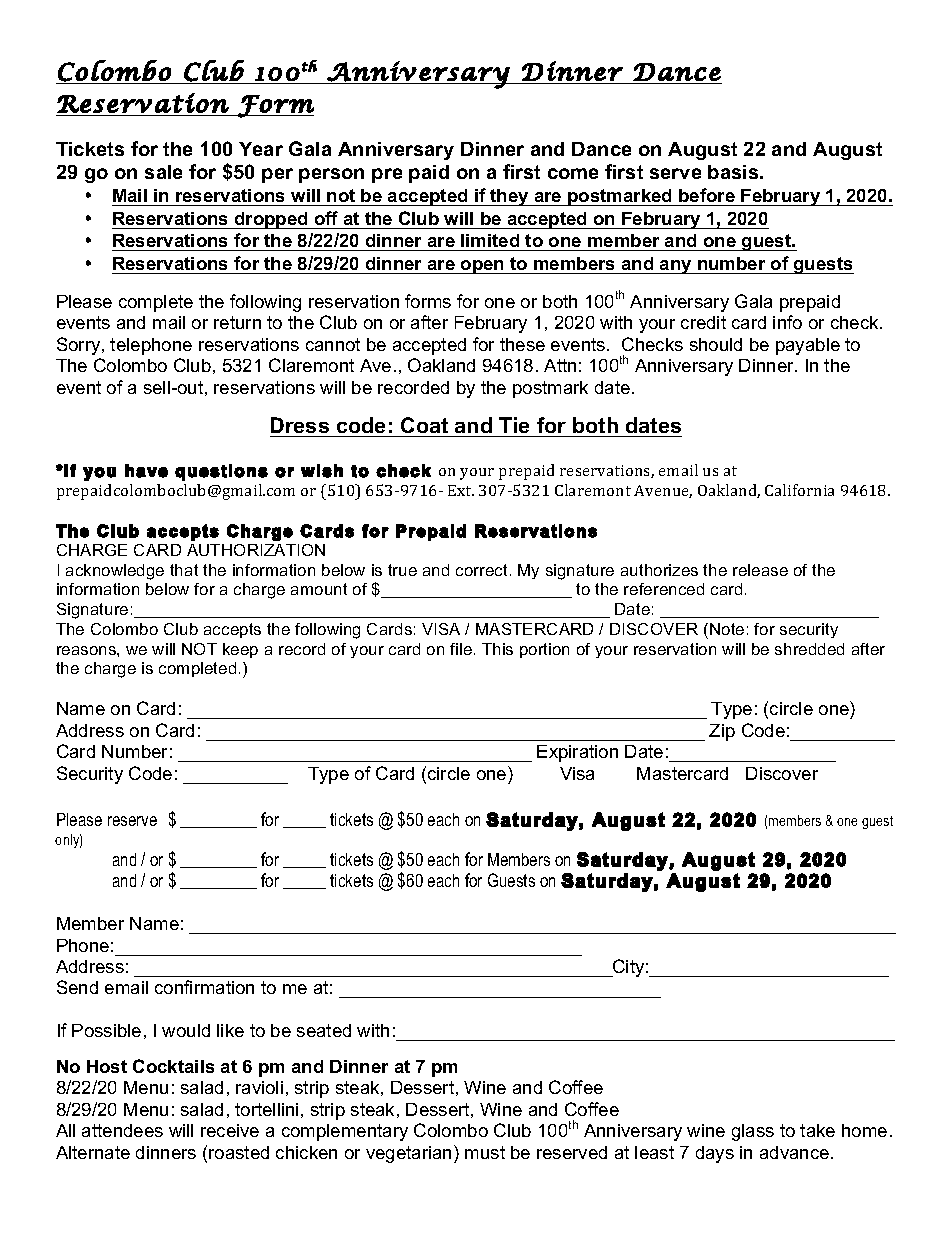 The height and width of the image is (1233, 952). Describe the element at coordinates (163, 172) in the image. I see `sale` at that location.
